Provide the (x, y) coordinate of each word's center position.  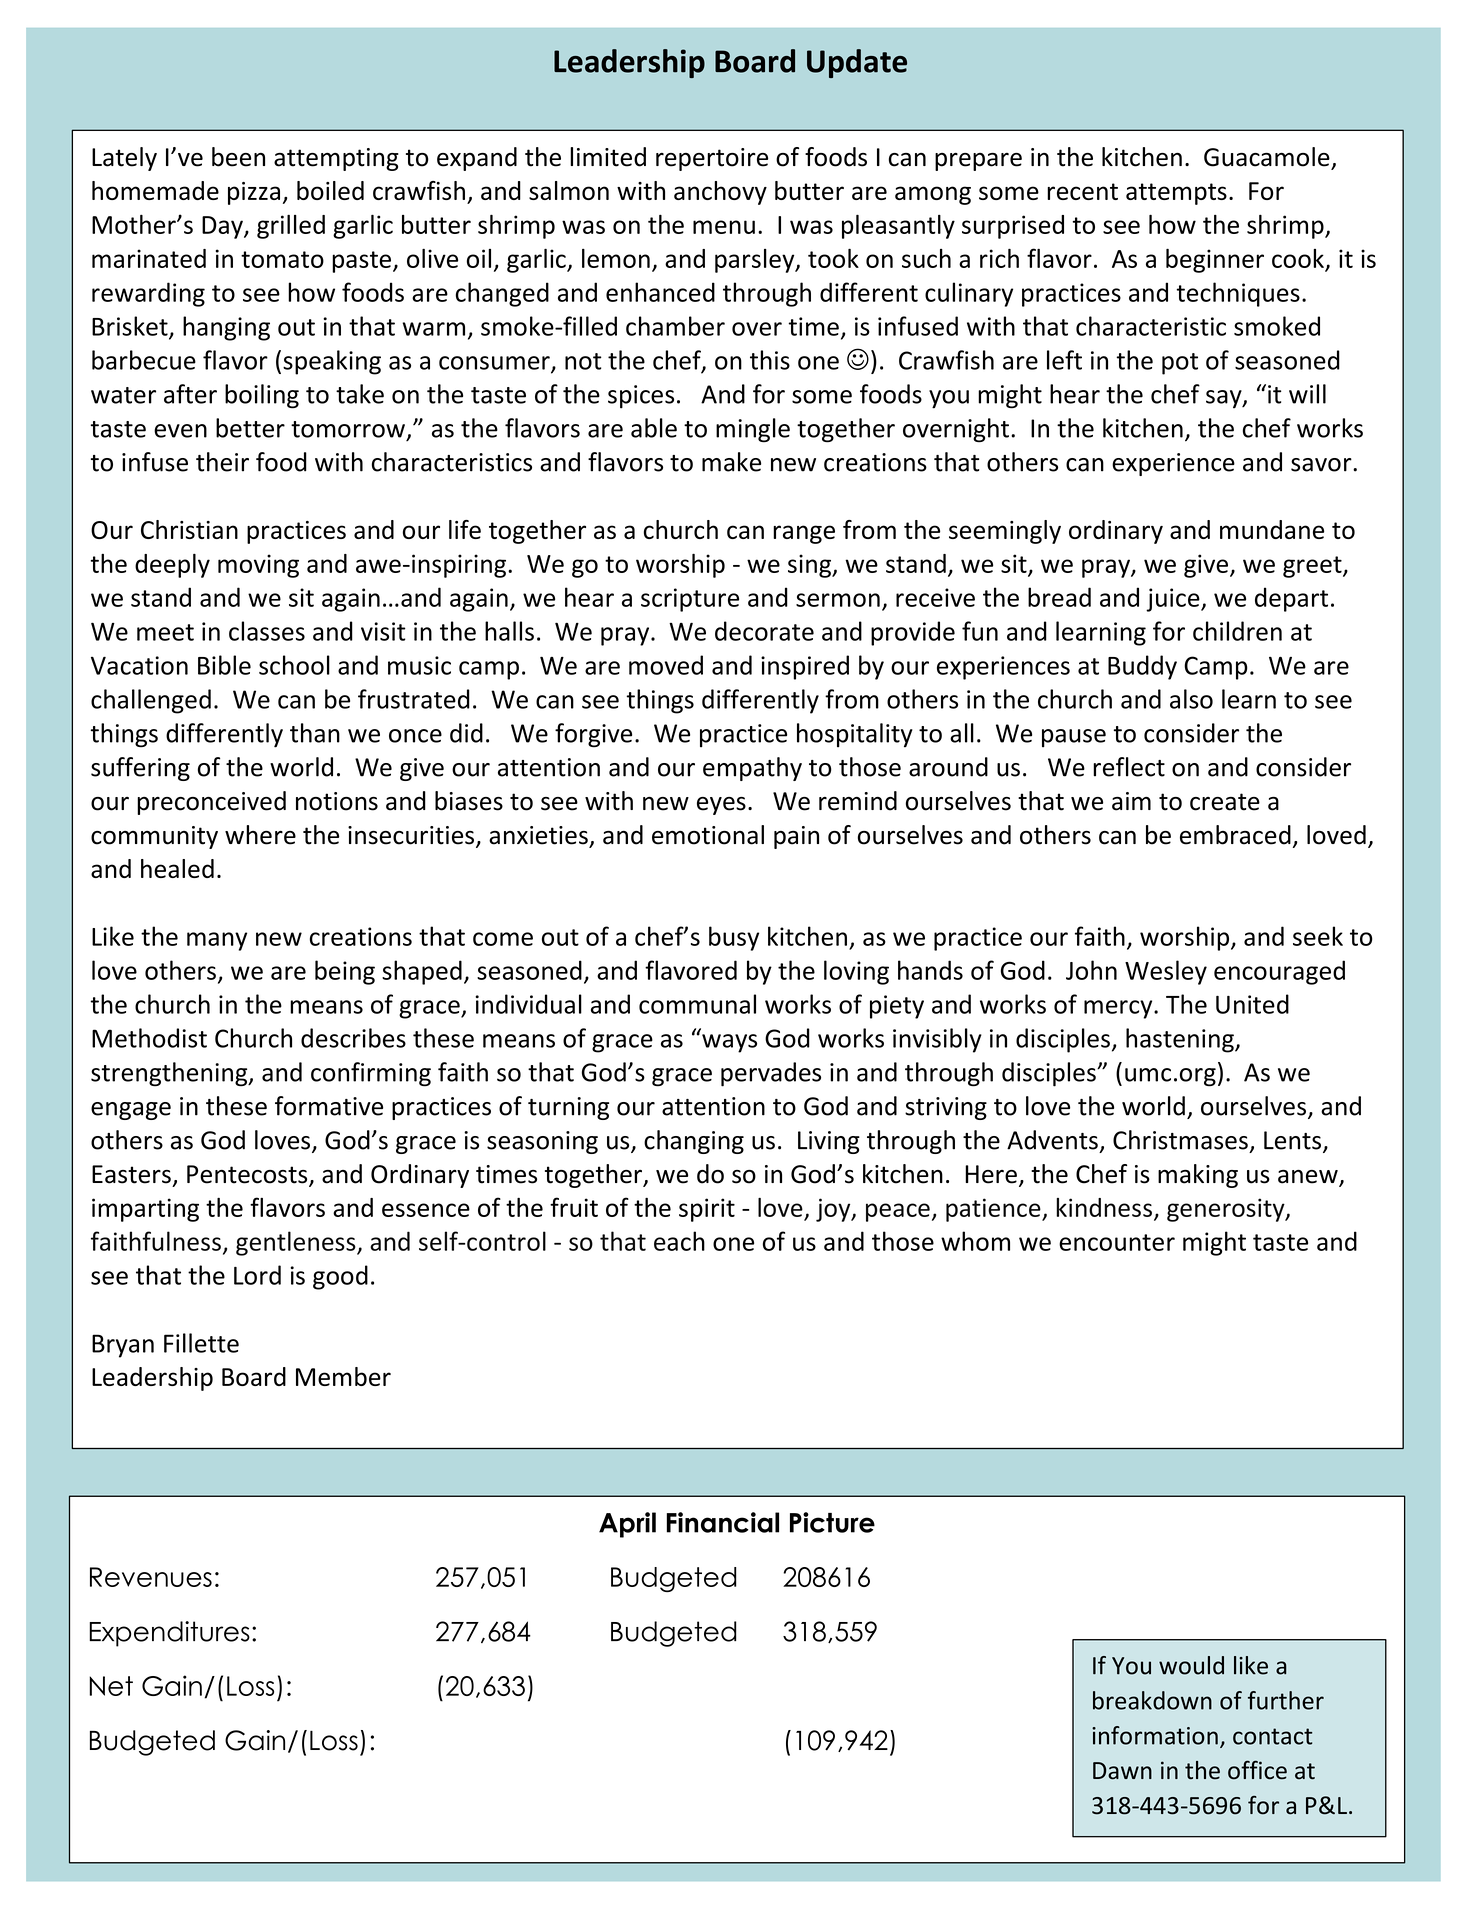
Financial (723, 1522)
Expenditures (169, 1634)
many (217, 941)
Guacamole (1267, 157)
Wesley (1166, 972)
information (1155, 1735)
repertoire (712, 159)
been (238, 157)
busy (734, 938)
